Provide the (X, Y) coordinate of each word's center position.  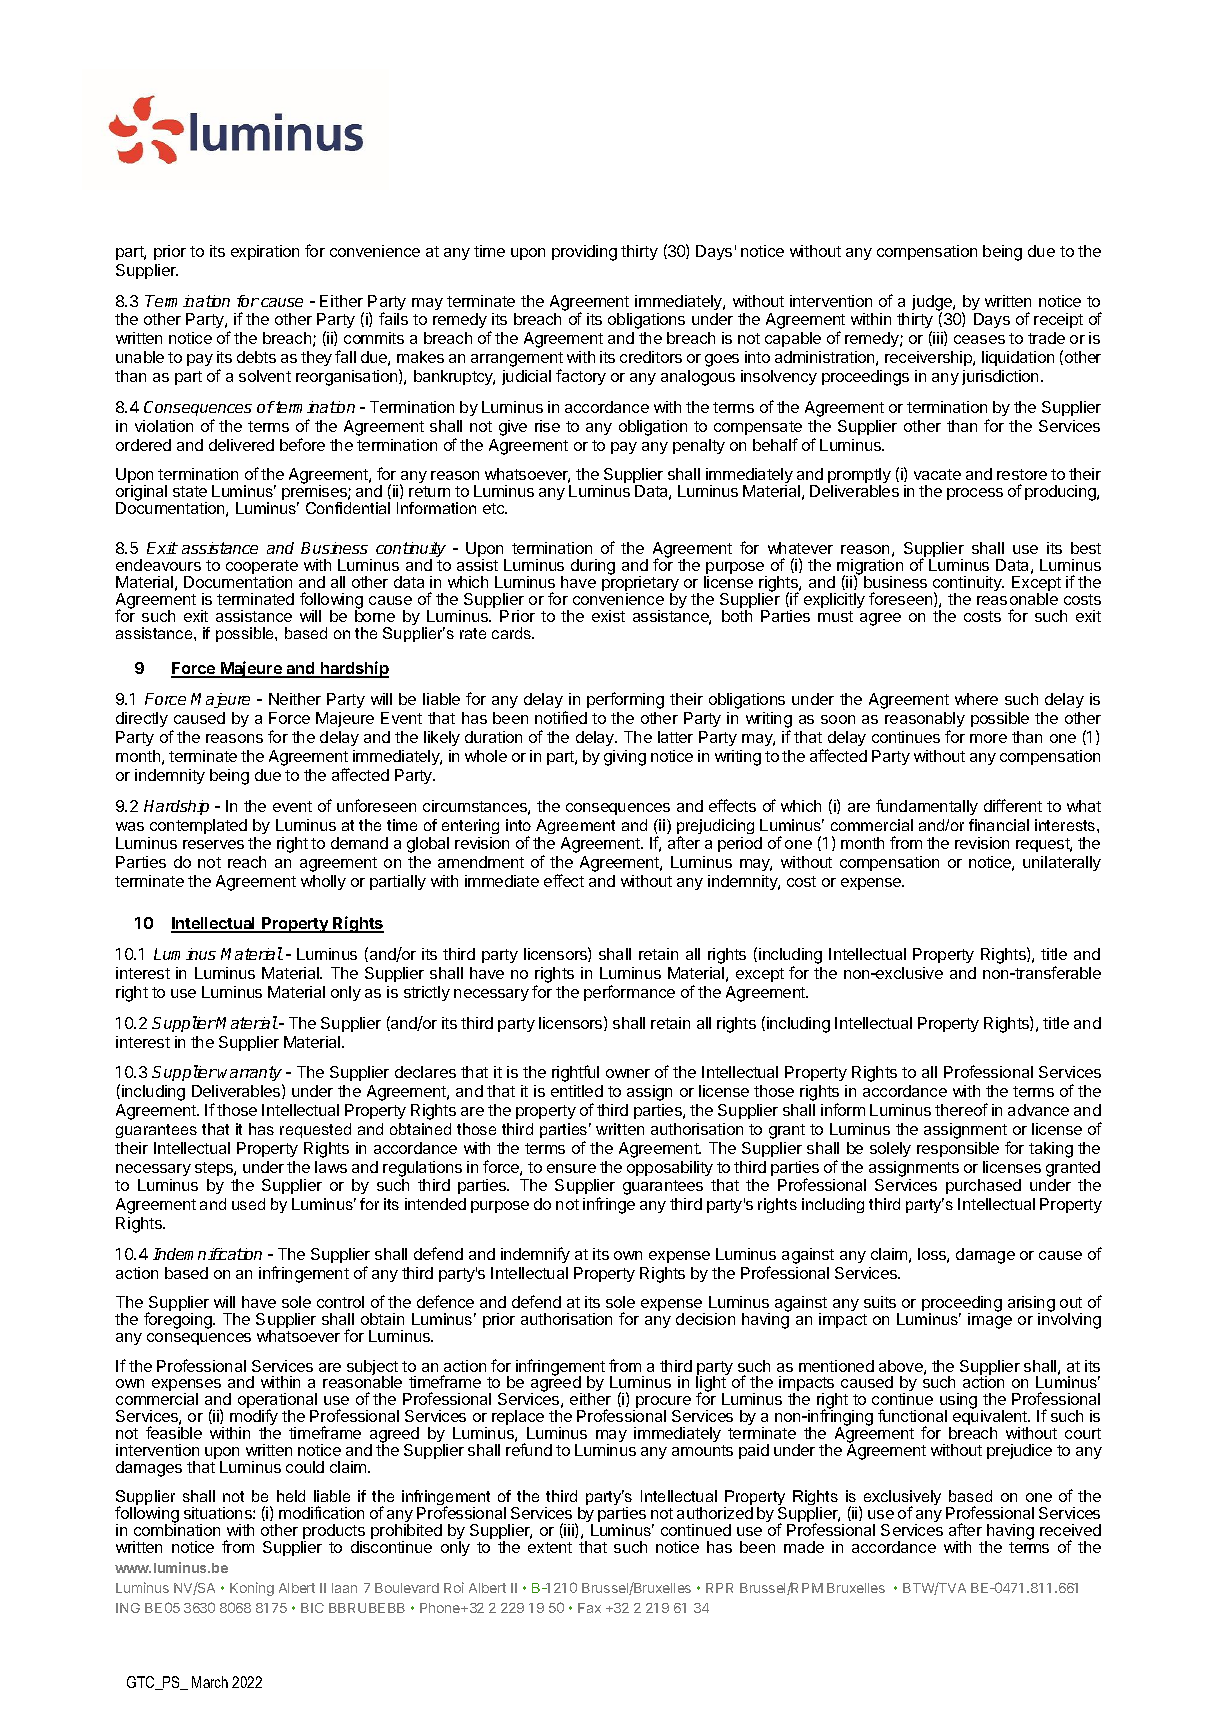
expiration (265, 252)
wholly (323, 882)
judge (933, 304)
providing (584, 253)
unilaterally (1062, 863)
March (210, 1682)
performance (629, 993)
